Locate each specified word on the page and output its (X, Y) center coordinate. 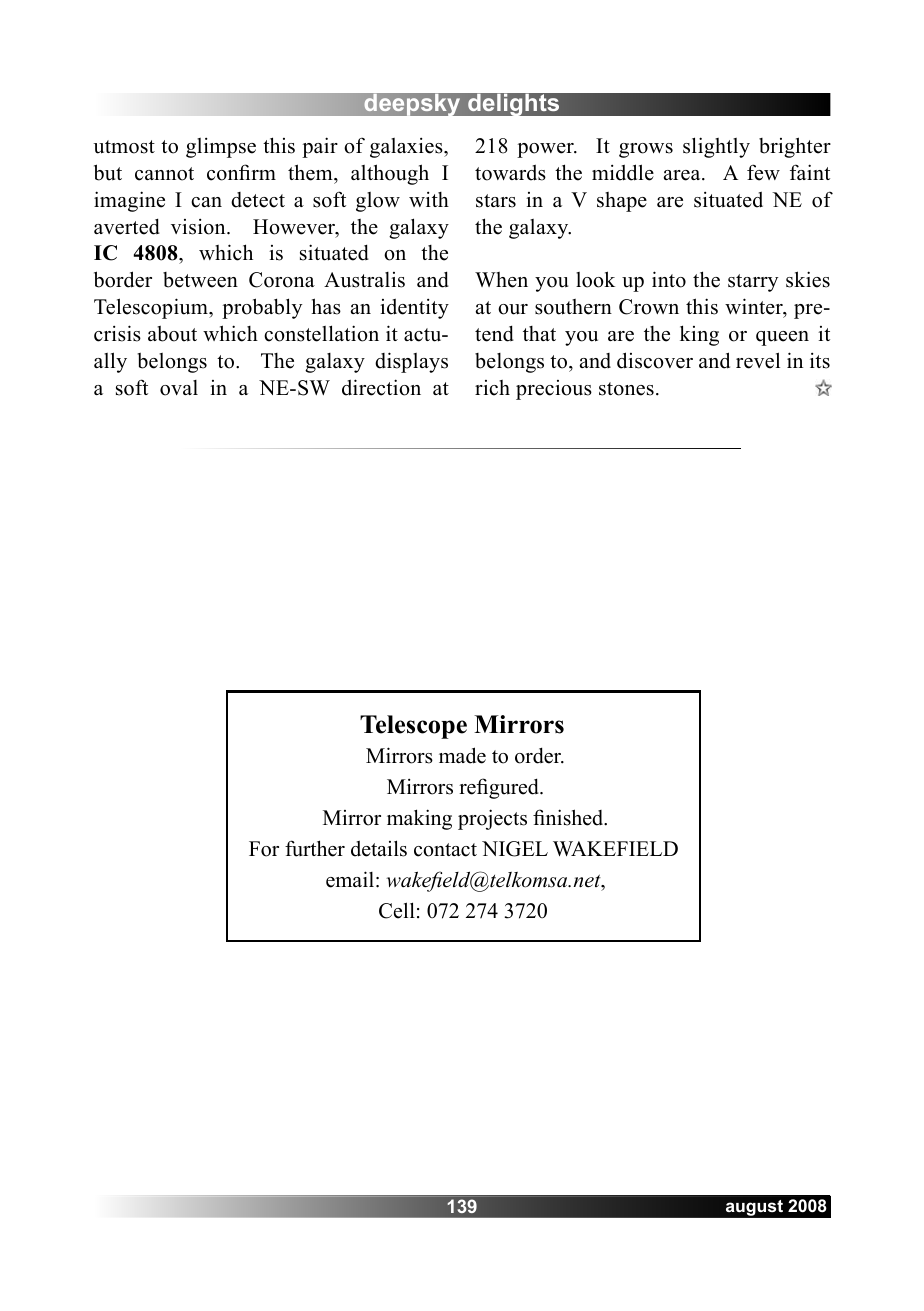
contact (445, 850)
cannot (164, 174)
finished (569, 817)
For (264, 849)
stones (626, 389)
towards (510, 172)
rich (492, 388)
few (763, 172)
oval (179, 388)
